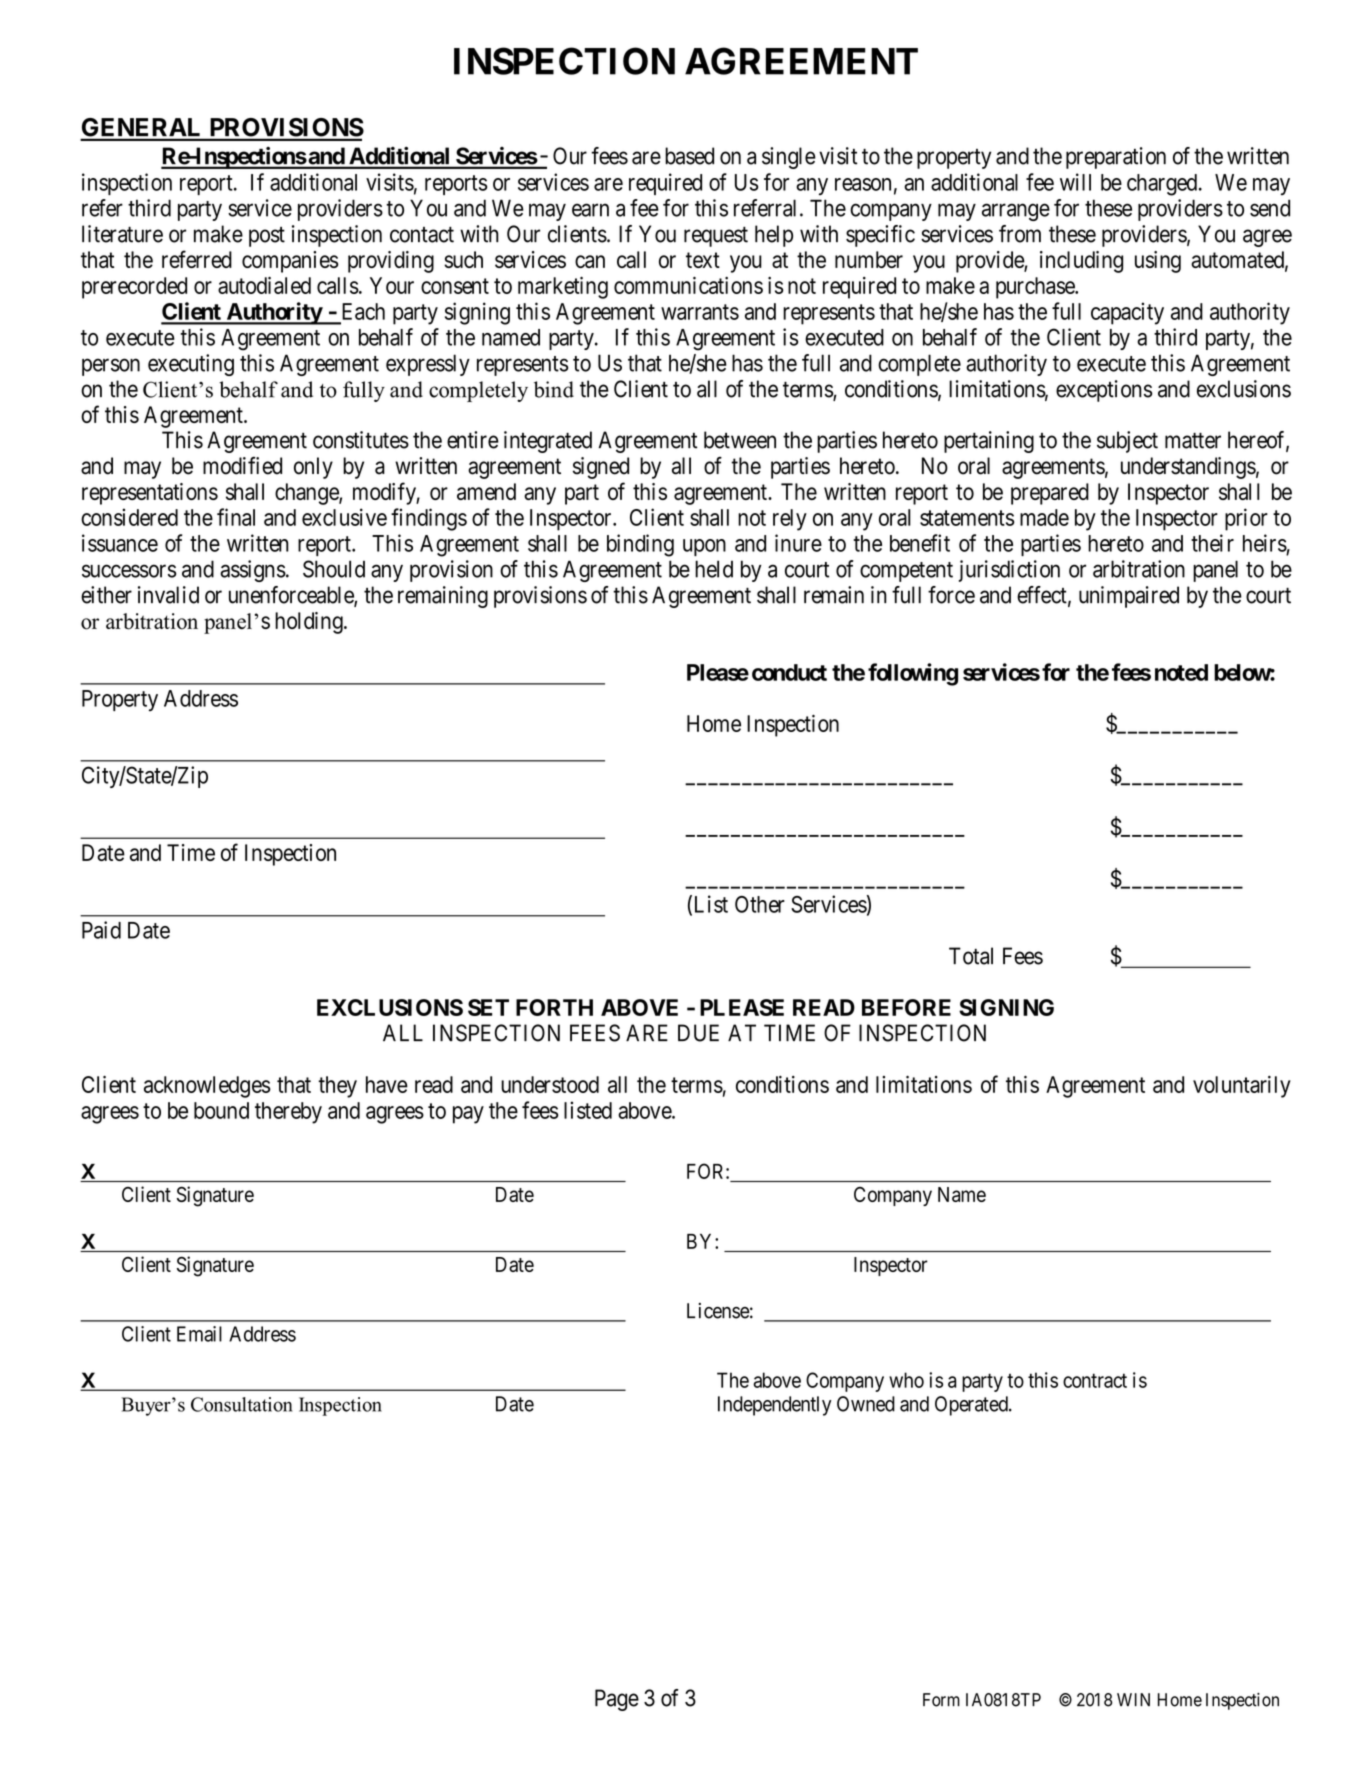 Image resolution: width=1371 pixels, height=1775 pixels. Describe the element at coordinates (1181, 672) in the document. I see `noted` at that location.
